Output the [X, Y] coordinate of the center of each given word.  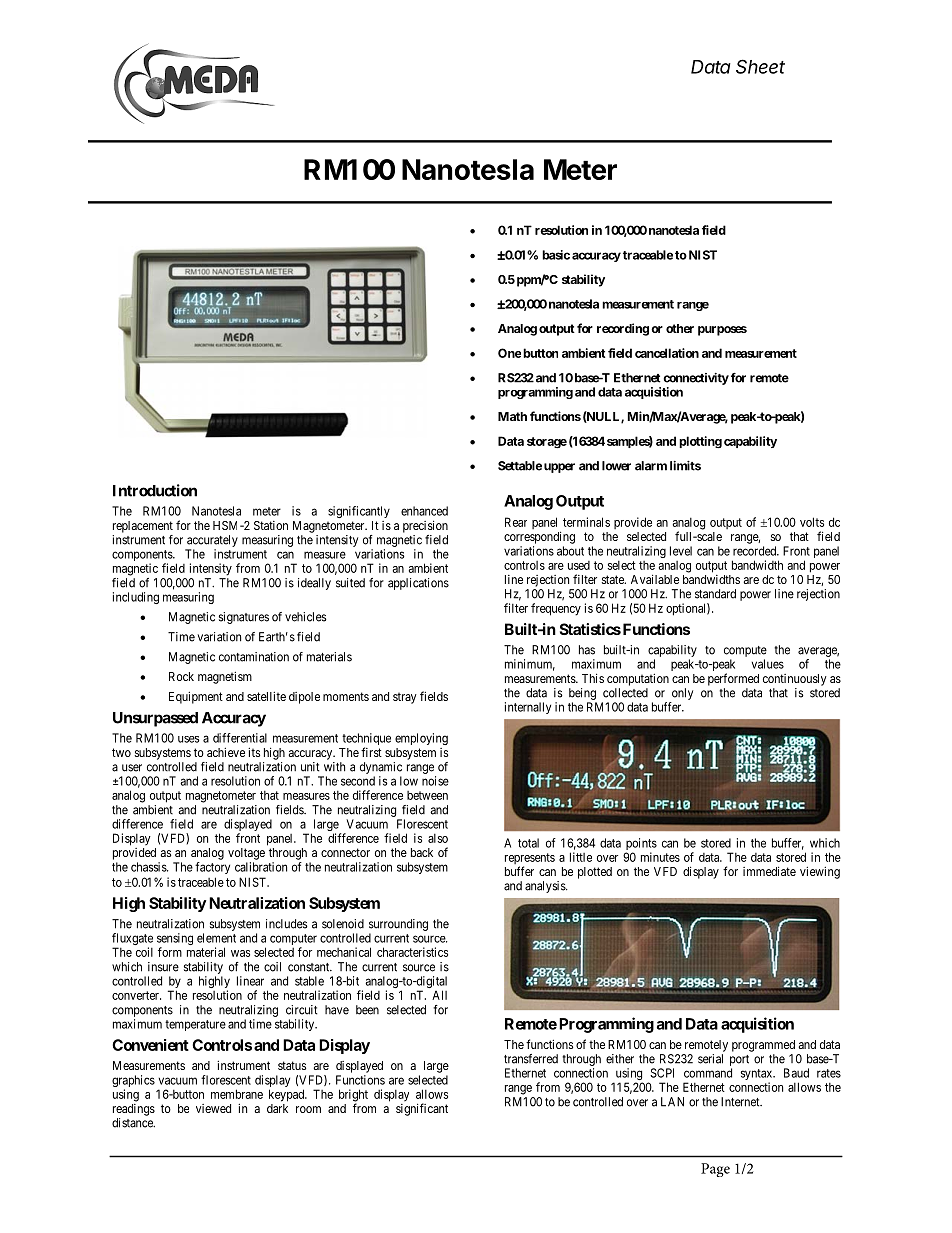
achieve [226, 752]
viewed [213, 1108]
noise [435, 781]
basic [556, 255]
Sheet [760, 66]
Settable [520, 466]
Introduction [155, 490]
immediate [769, 871]
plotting [700, 442]
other [680, 328]
